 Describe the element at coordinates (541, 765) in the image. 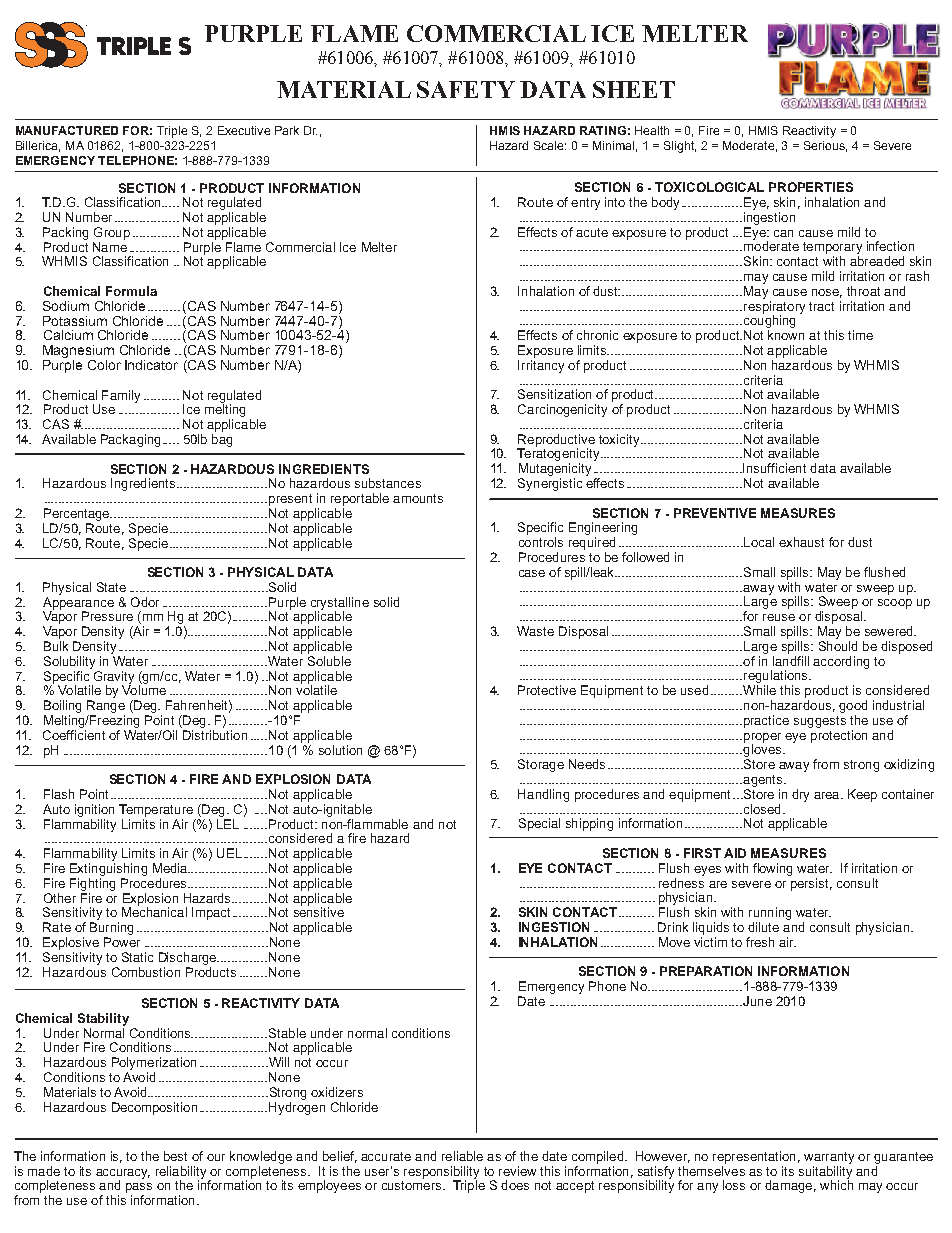

I see `Storage` at that location.
